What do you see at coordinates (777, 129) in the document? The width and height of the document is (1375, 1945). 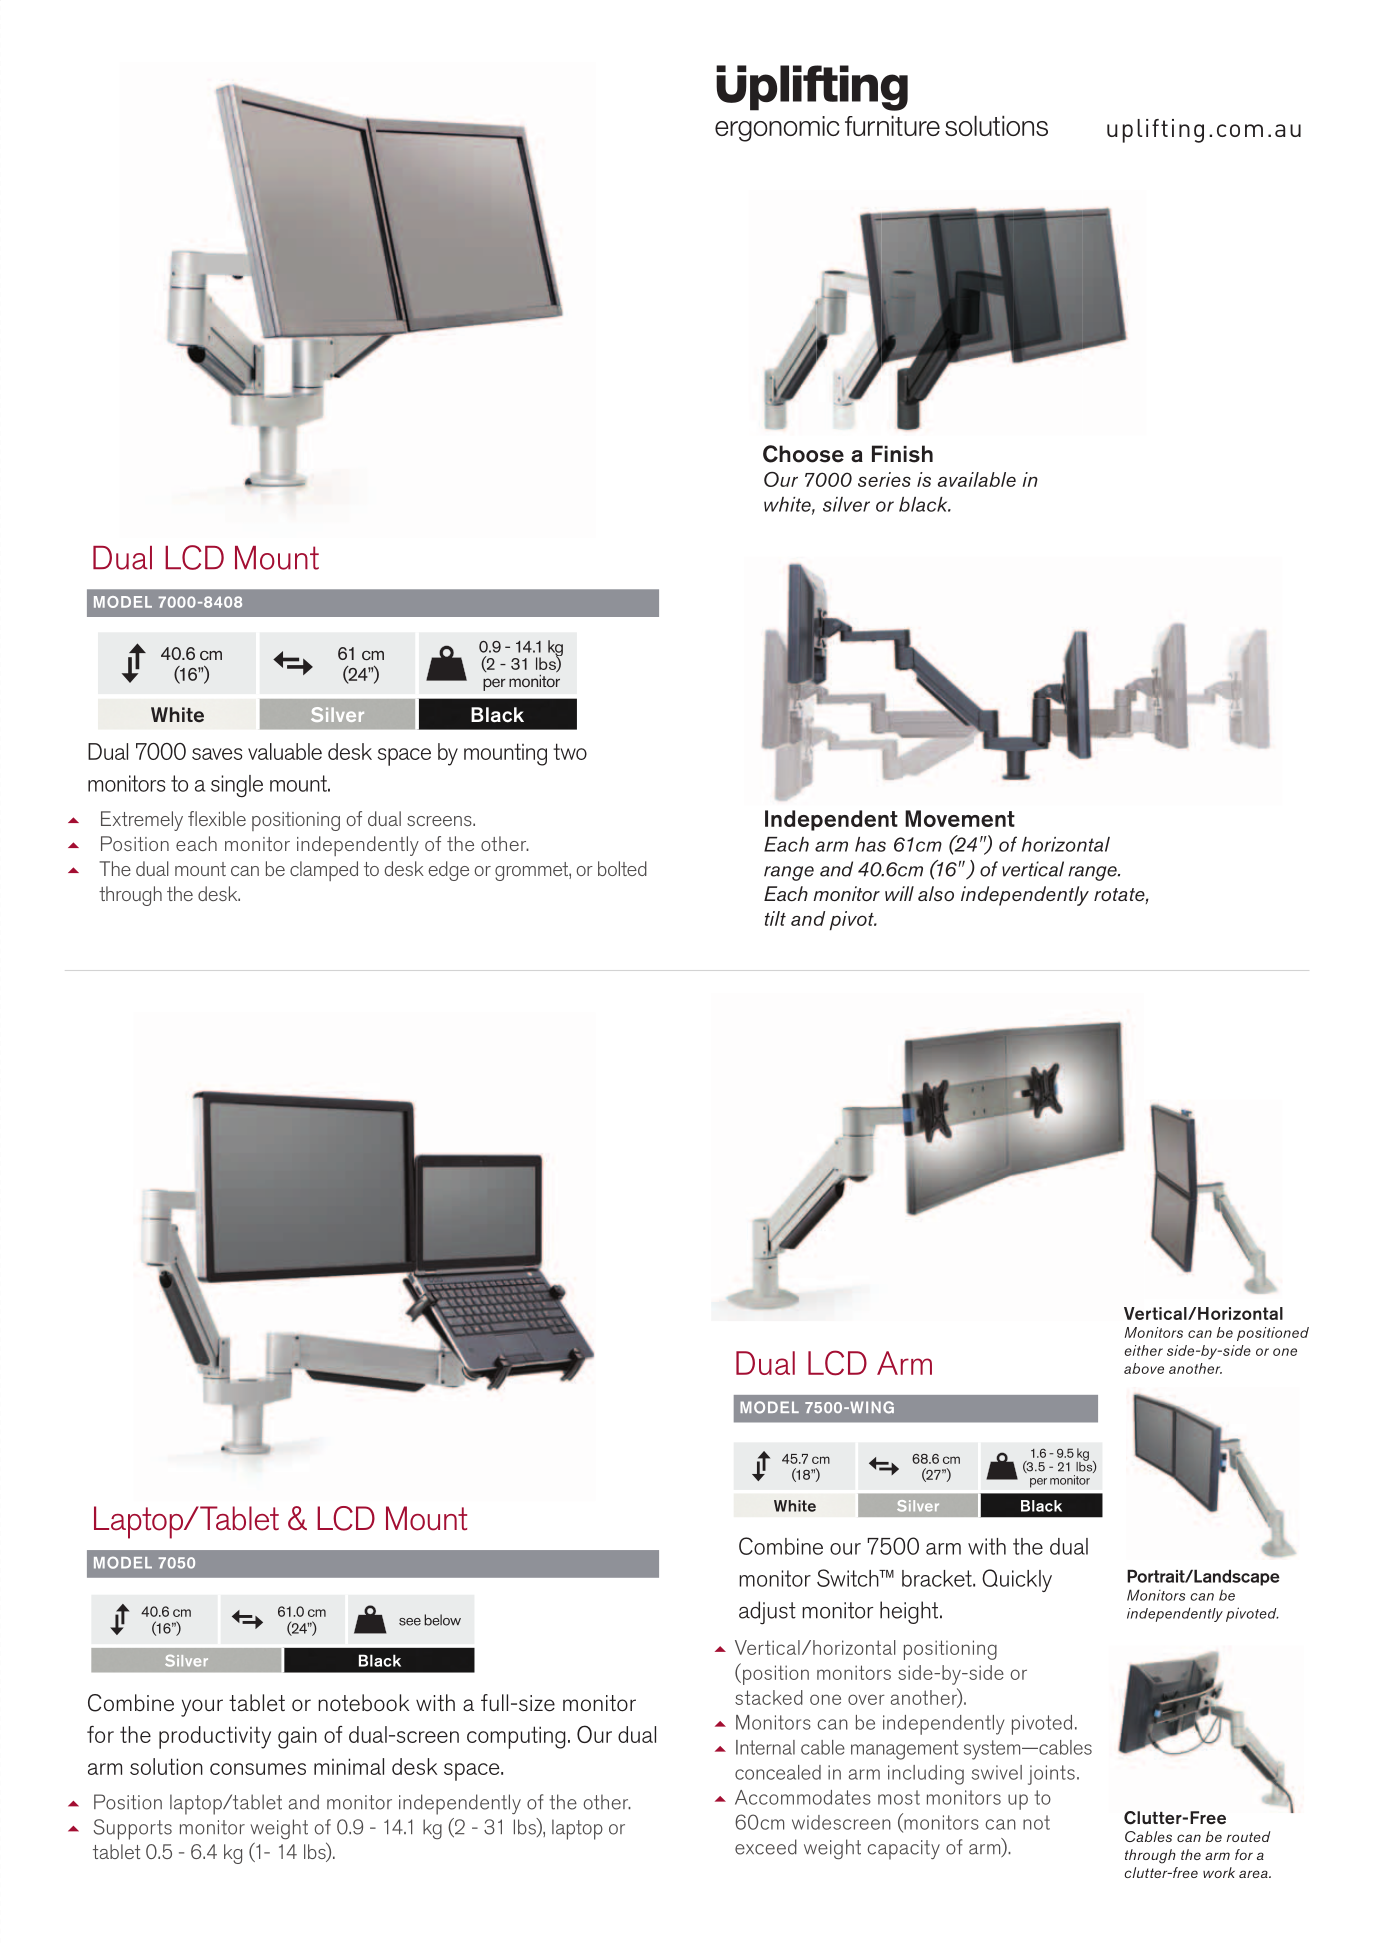 I see `ergonomic` at bounding box center [777, 129].
